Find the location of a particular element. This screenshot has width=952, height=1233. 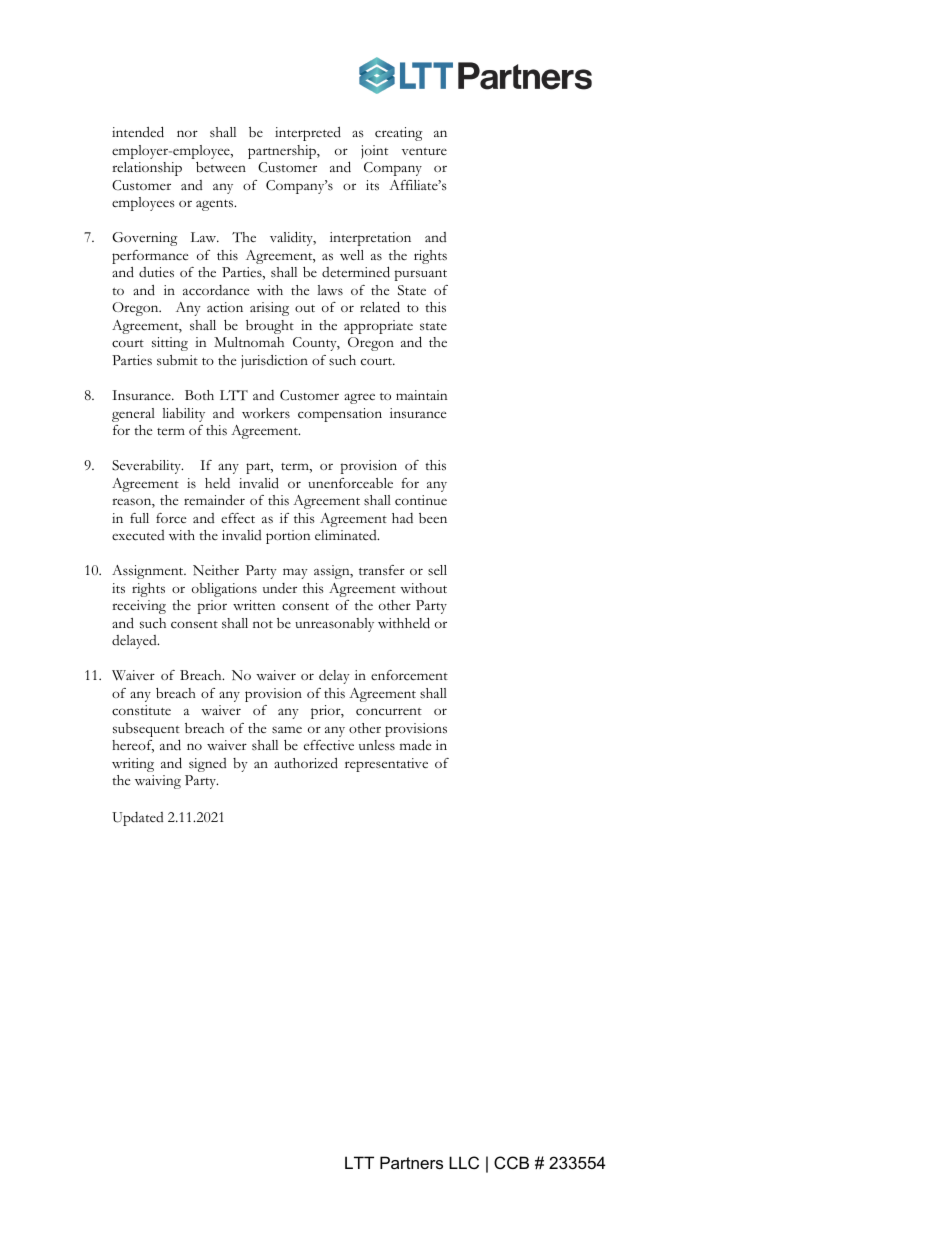

Updated is located at coordinates (137, 819).
